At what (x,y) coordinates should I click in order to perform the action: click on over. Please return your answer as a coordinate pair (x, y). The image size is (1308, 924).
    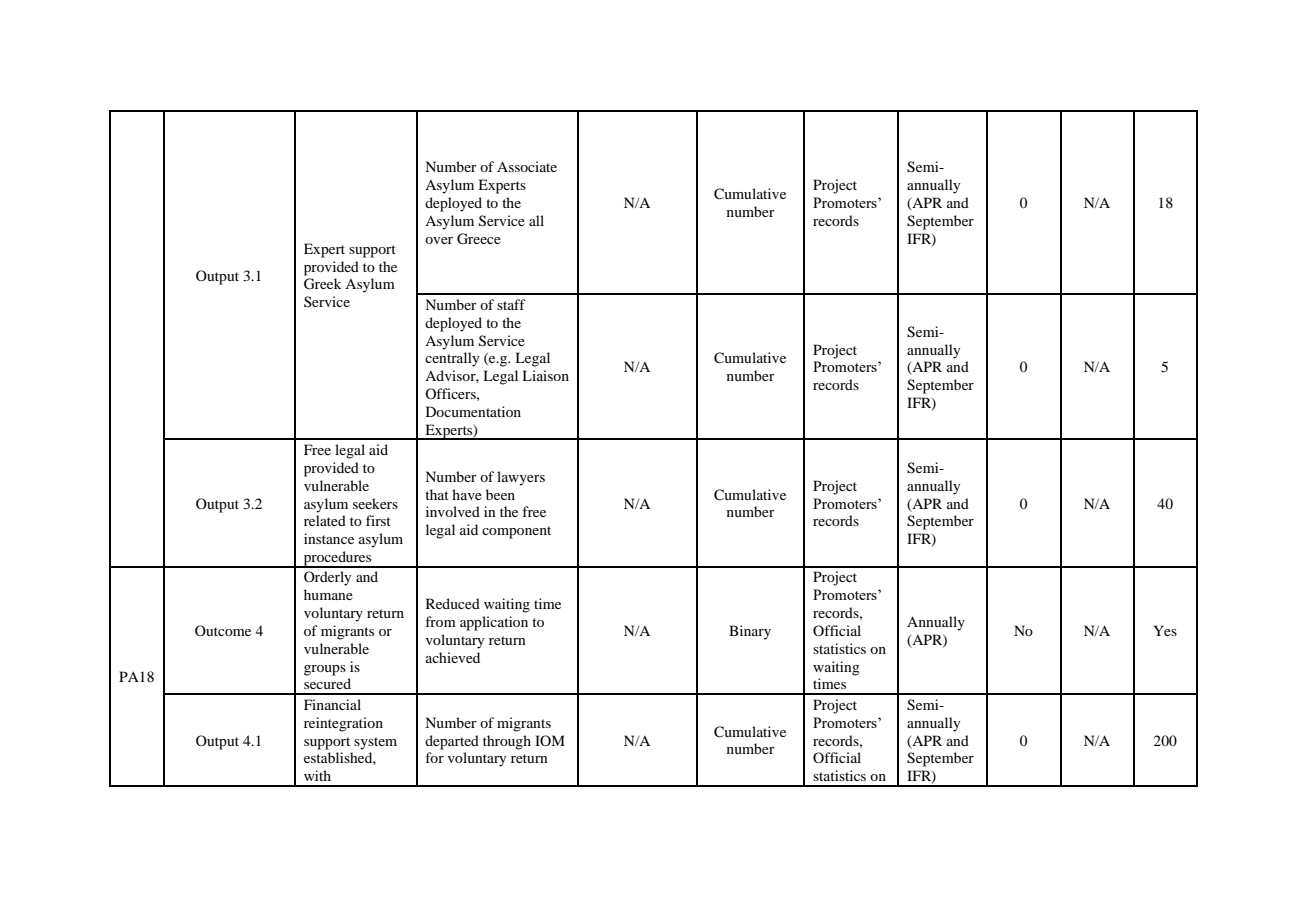
    Looking at the image, I should click on (439, 240).
